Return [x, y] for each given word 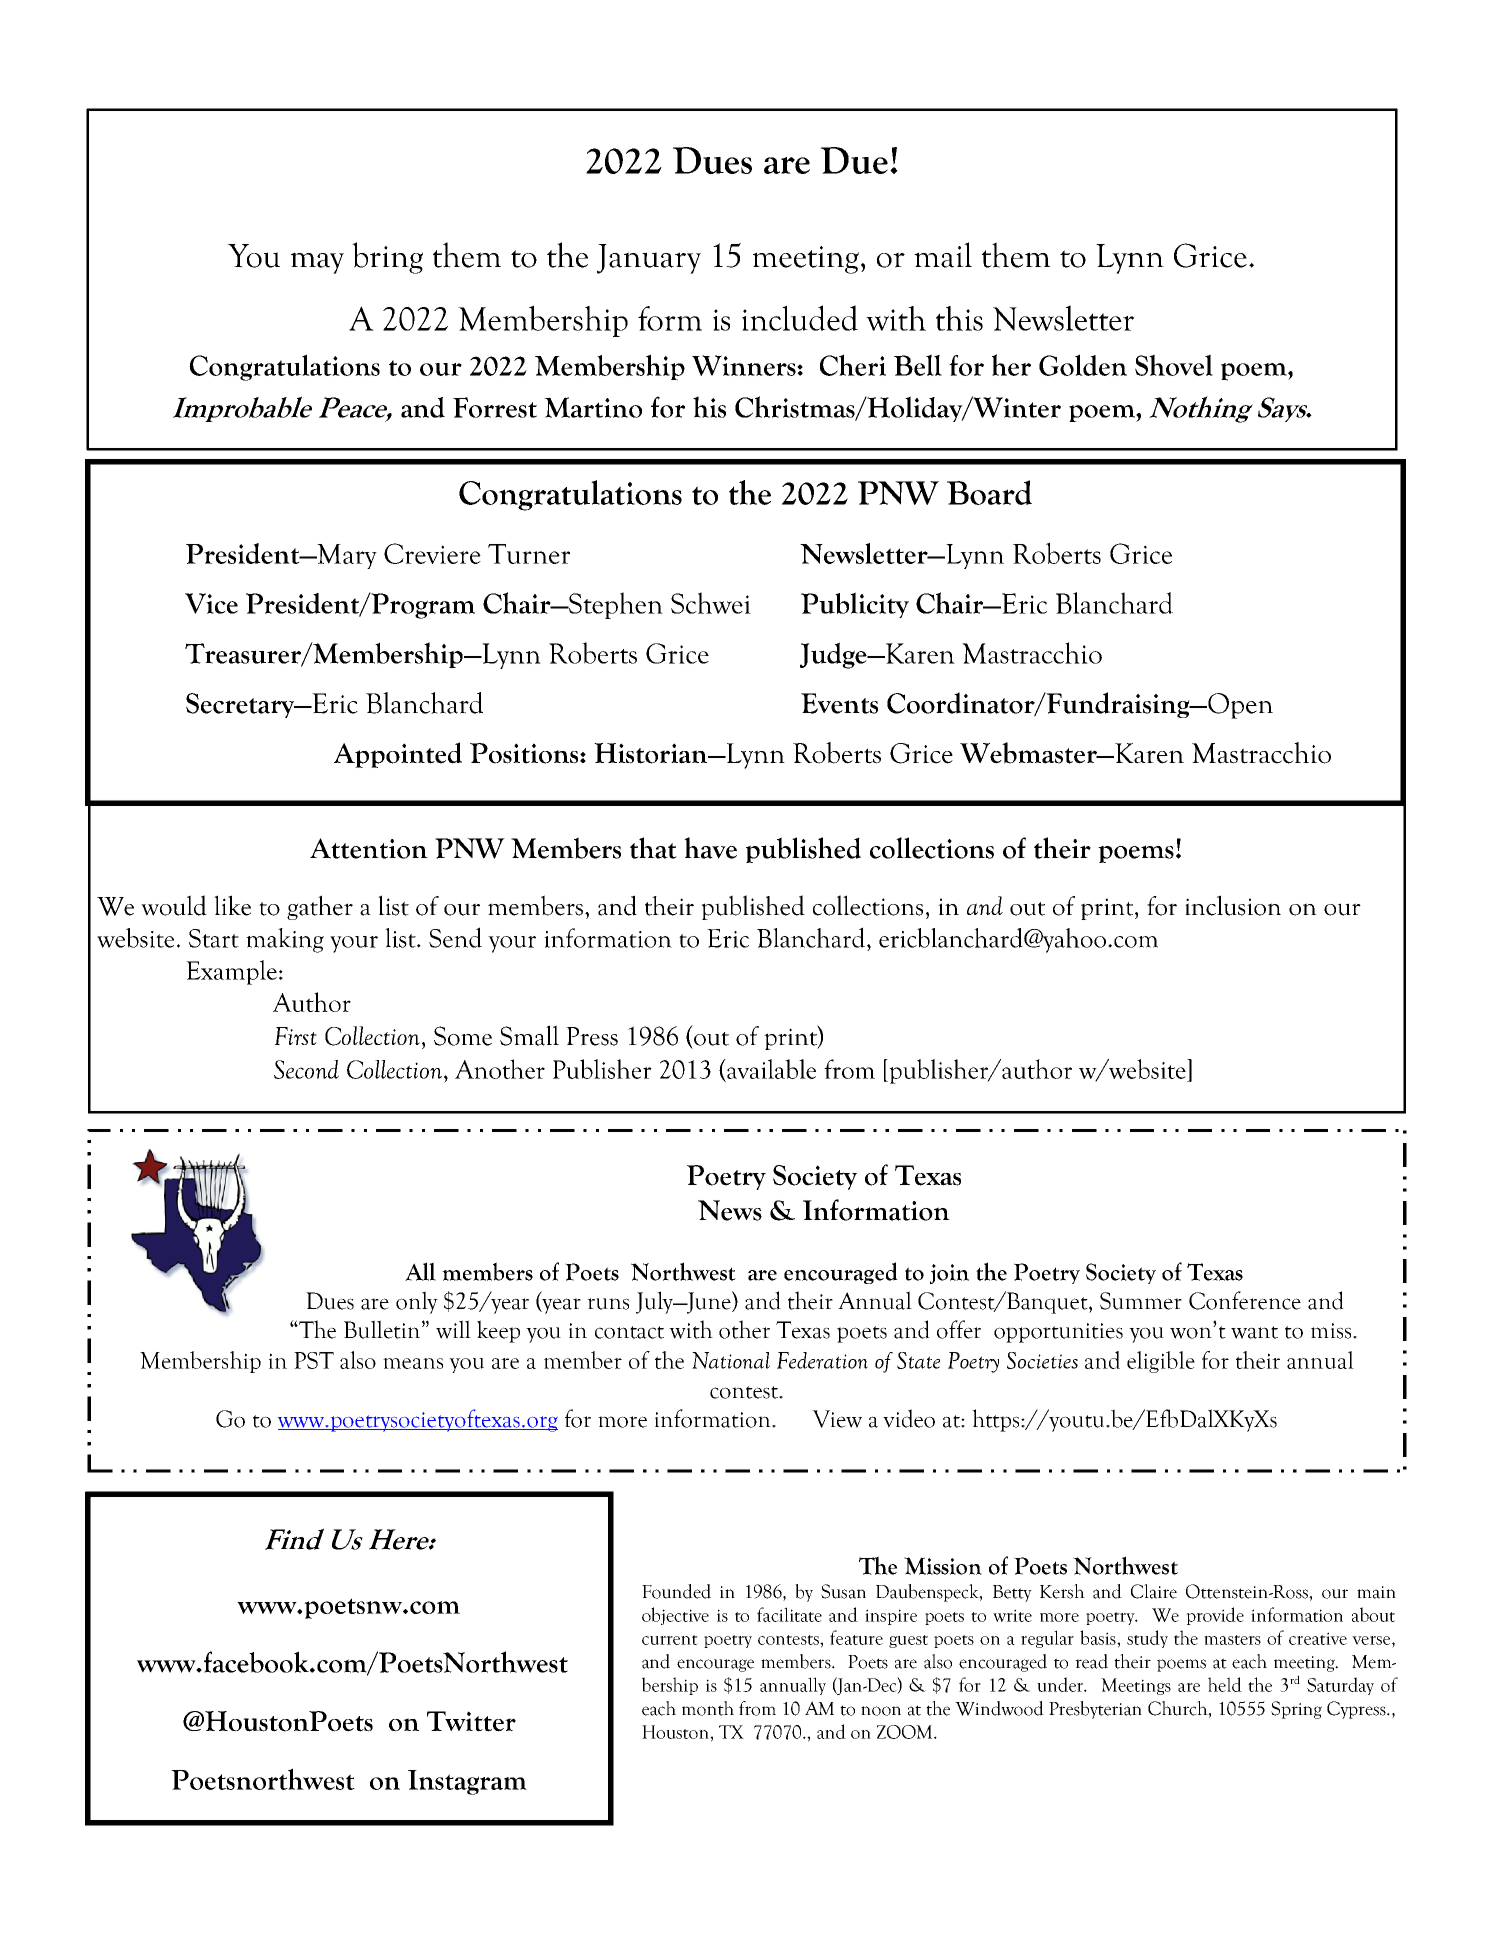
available [770, 1069]
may [317, 263]
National [731, 1360]
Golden [1083, 365]
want [1254, 1332]
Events [839, 703]
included [800, 318]
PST [314, 1360]
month [708, 1708]
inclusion [1233, 905]
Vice [211, 603]
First [296, 1036]
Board [989, 492]
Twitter [471, 1721]
